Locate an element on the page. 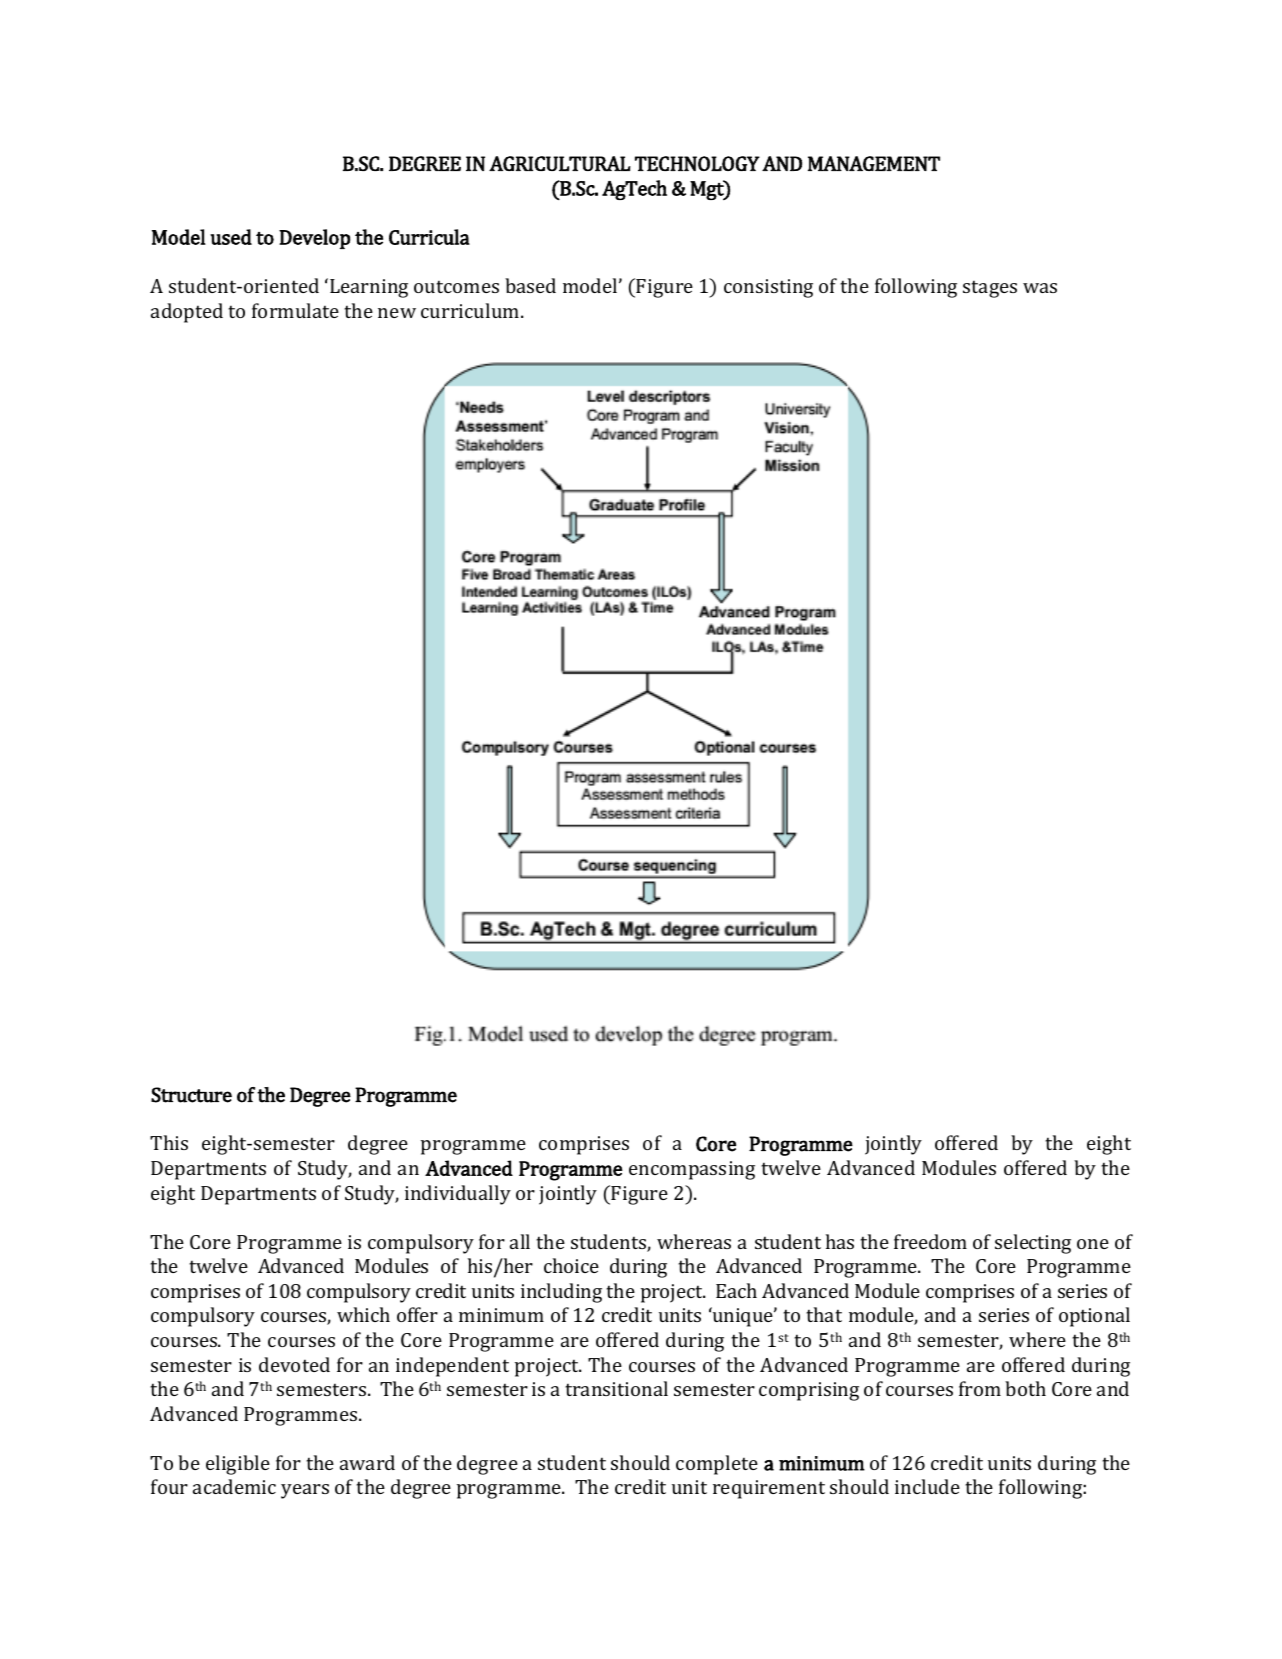 The width and height of the page is (1282, 1659). stages is located at coordinates (990, 289).
